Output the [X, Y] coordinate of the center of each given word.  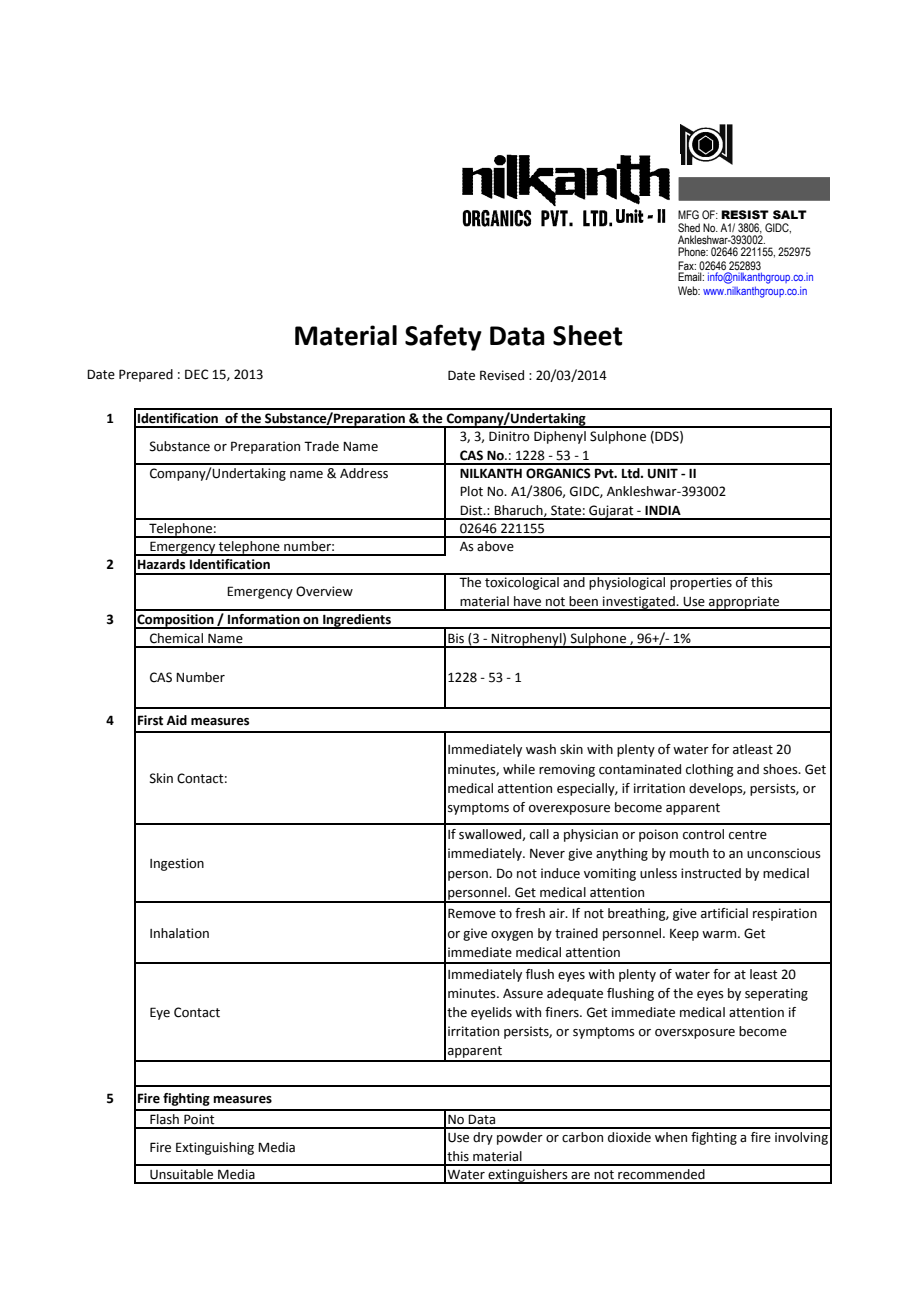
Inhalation [179, 933]
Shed [689, 227]
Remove [472, 913]
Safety [443, 337]
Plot [471, 491]
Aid [177, 720]
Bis [456, 638]
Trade [321, 446]
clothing [710, 770]
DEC [196, 374]
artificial [724, 913]
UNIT [663, 473]
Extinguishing [215, 1148]
